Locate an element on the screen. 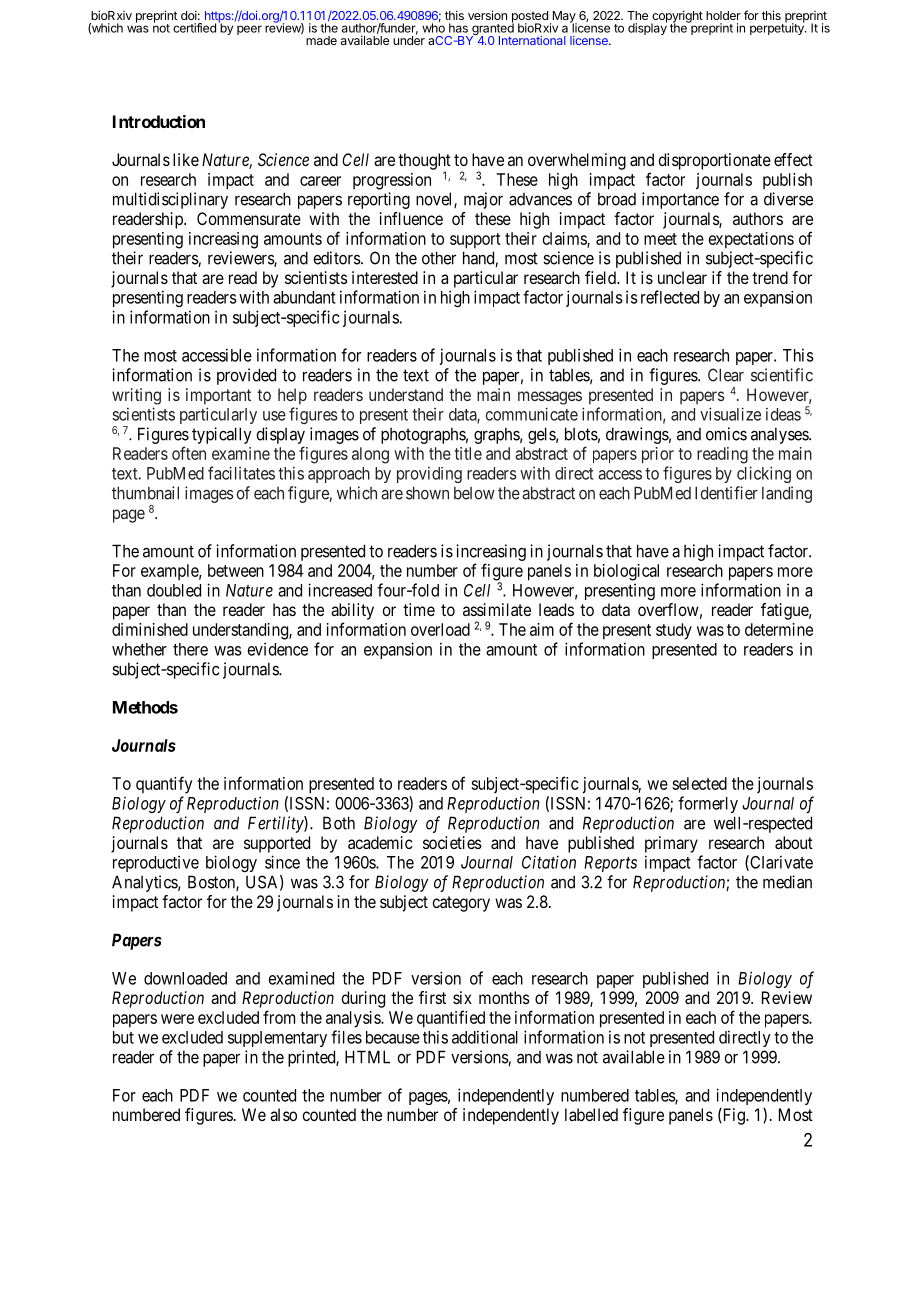  important is located at coordinates (218, 396).
